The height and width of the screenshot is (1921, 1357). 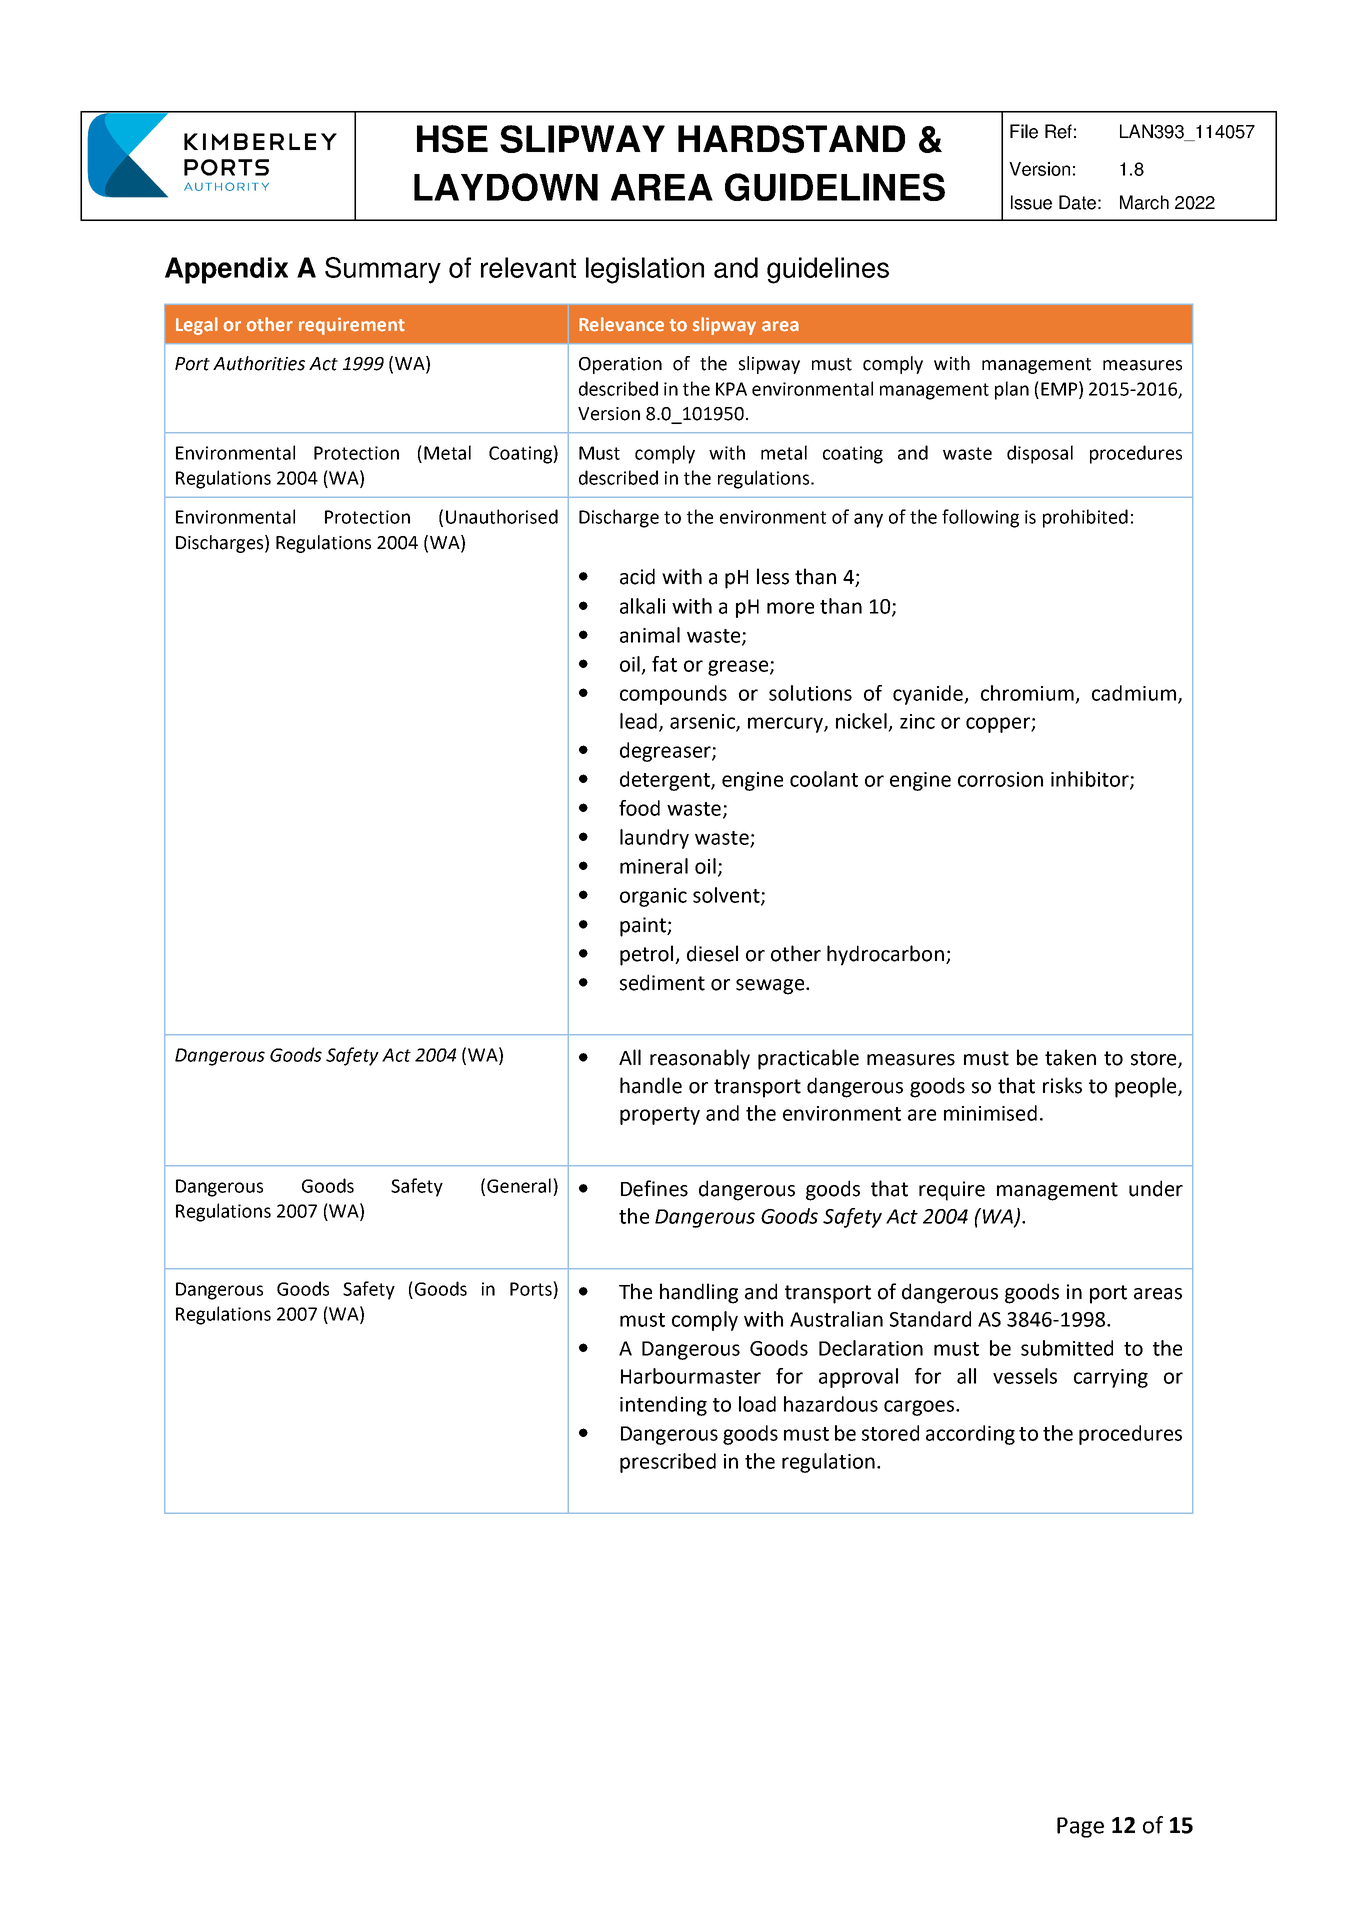 I want to click on Page, so click(x=1080, y=1827).
